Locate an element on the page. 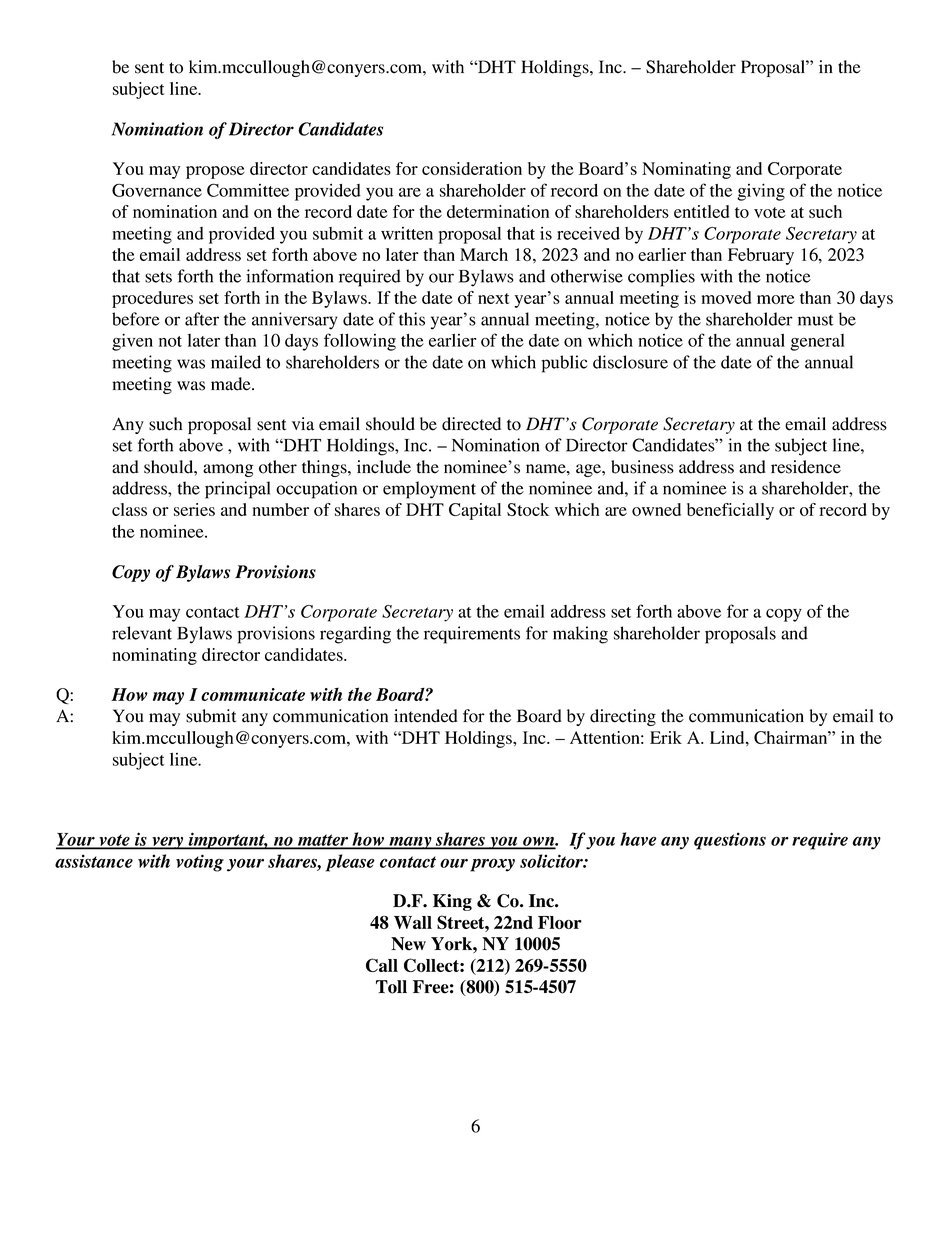 The image size is (952, 1233). consideration is located at coordinates (472, 168).
